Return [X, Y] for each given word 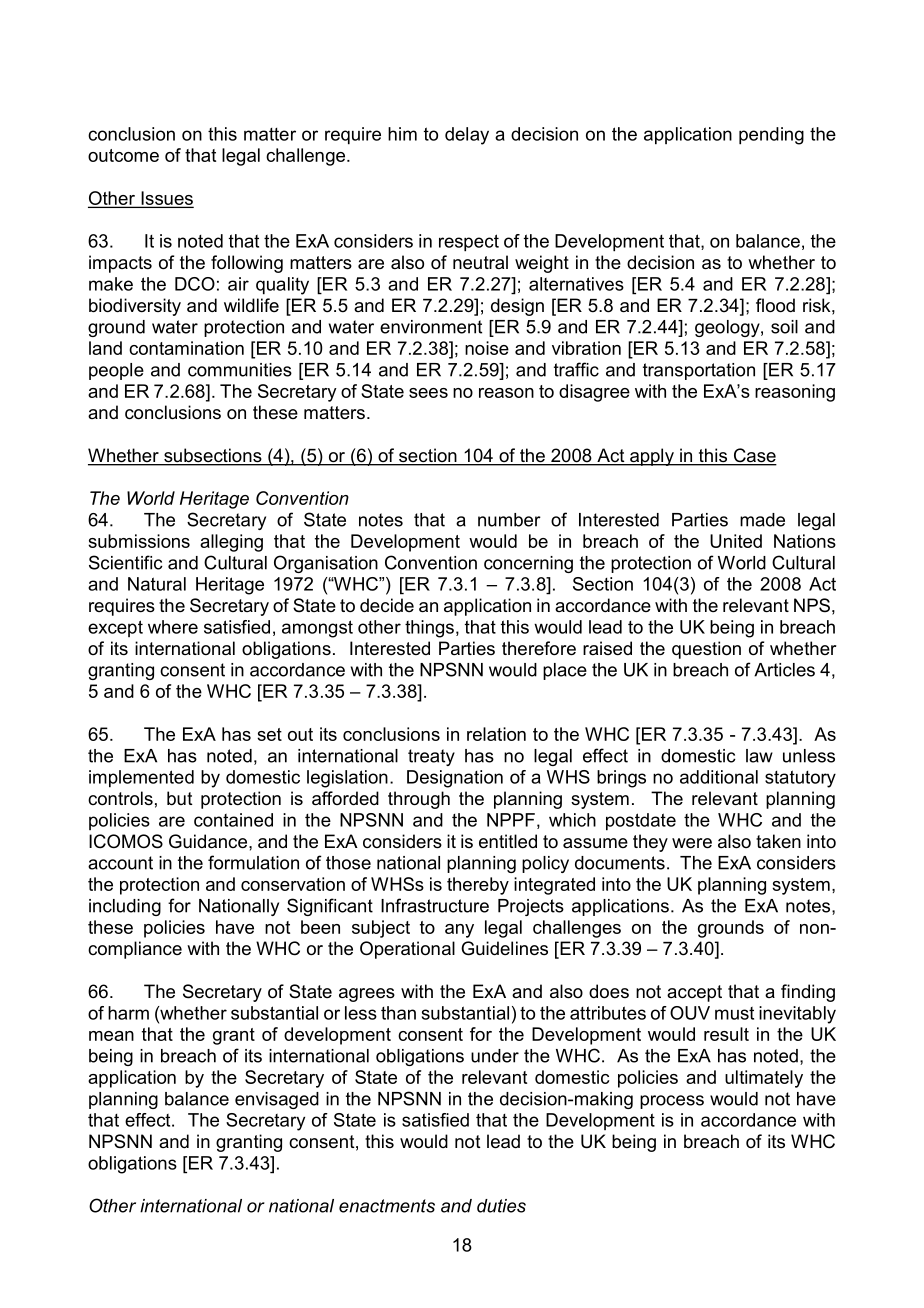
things [429, 629]
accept [694, 993]
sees [428, 393]
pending [771, 136]
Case [754, 456]
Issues [166, 199]
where [173, 627]
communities [240, 370]
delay [467, 136]
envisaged [277, 1100]
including [125, 907]
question [706, 650]
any [459, 931]
